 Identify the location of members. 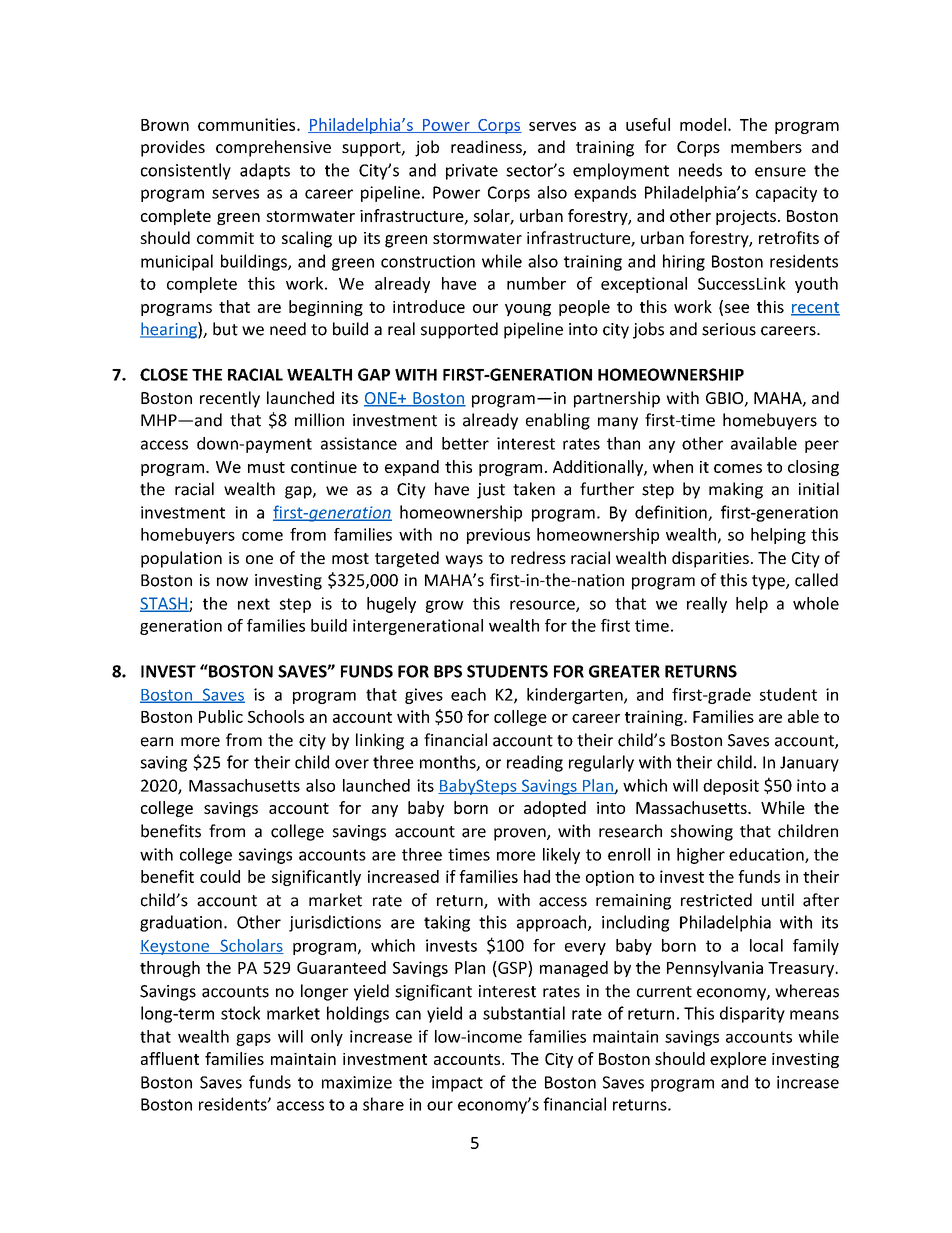
(766, 146).
